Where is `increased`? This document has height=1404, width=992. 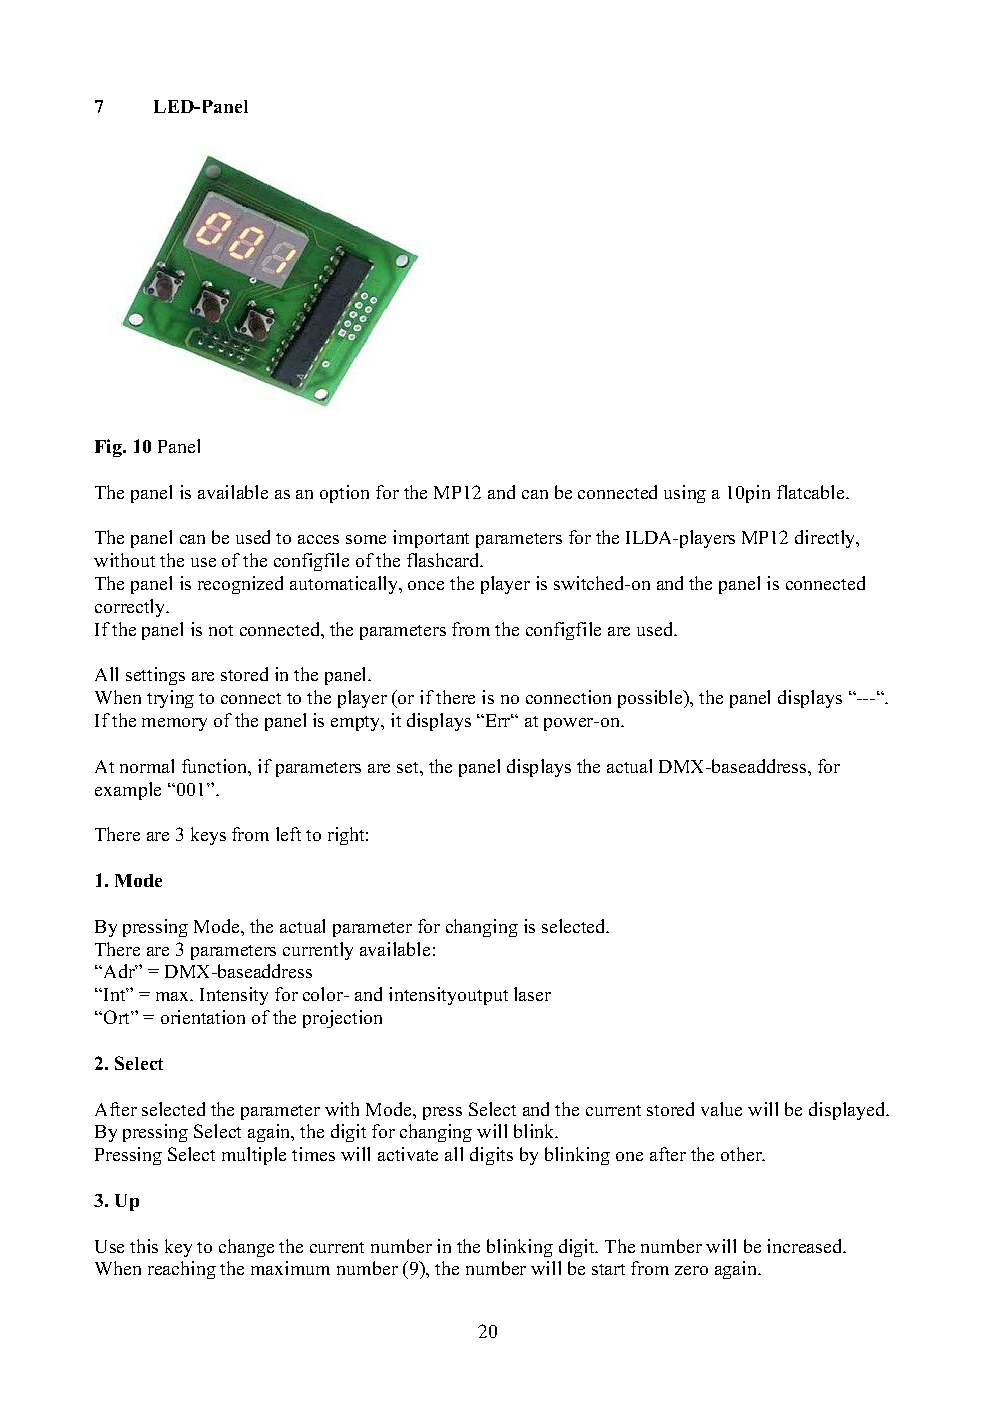
increased is located at coordinates (806, 1246).
